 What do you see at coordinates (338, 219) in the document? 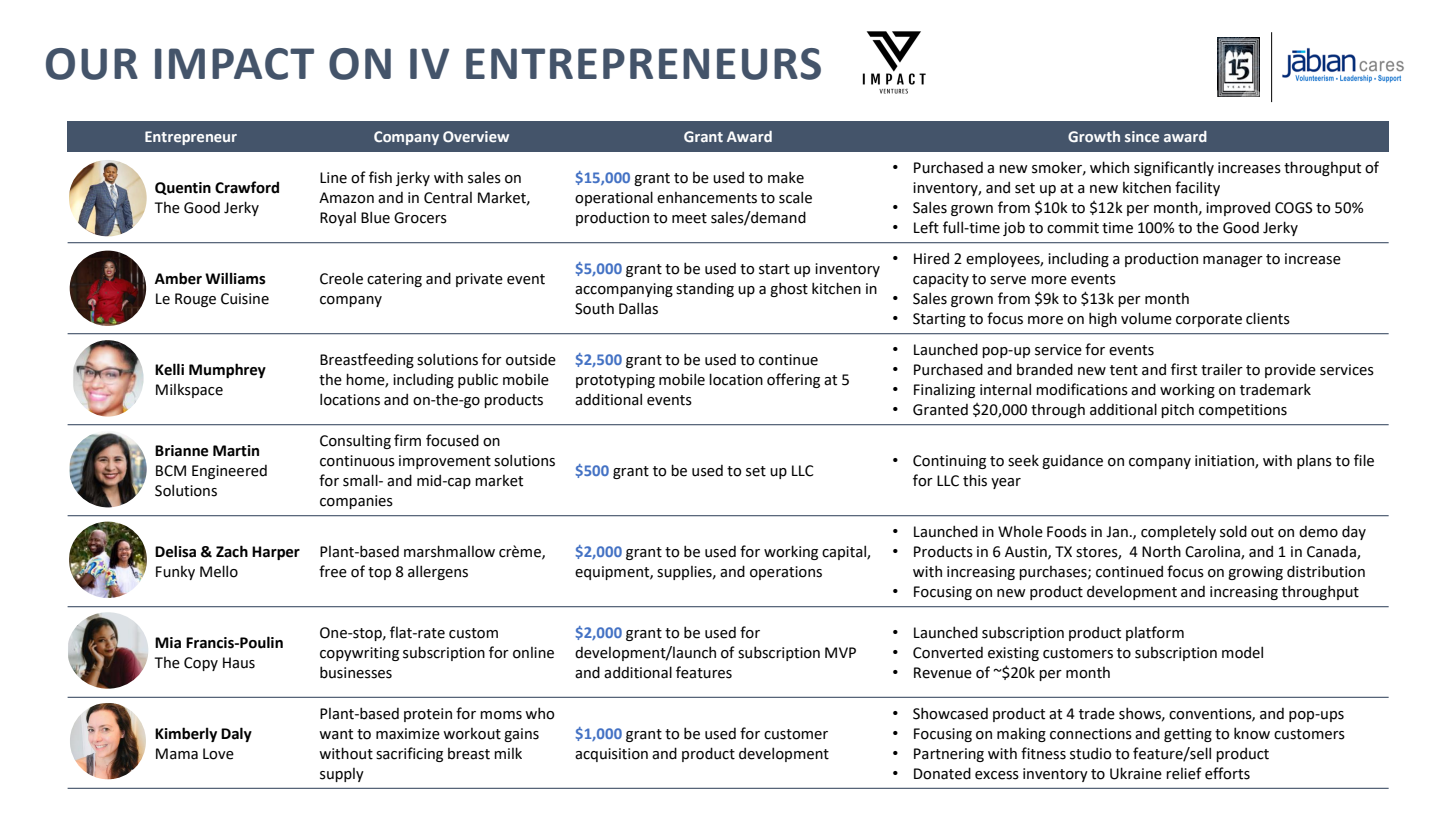
I see `Royal` at bounding box center [338, 219].
